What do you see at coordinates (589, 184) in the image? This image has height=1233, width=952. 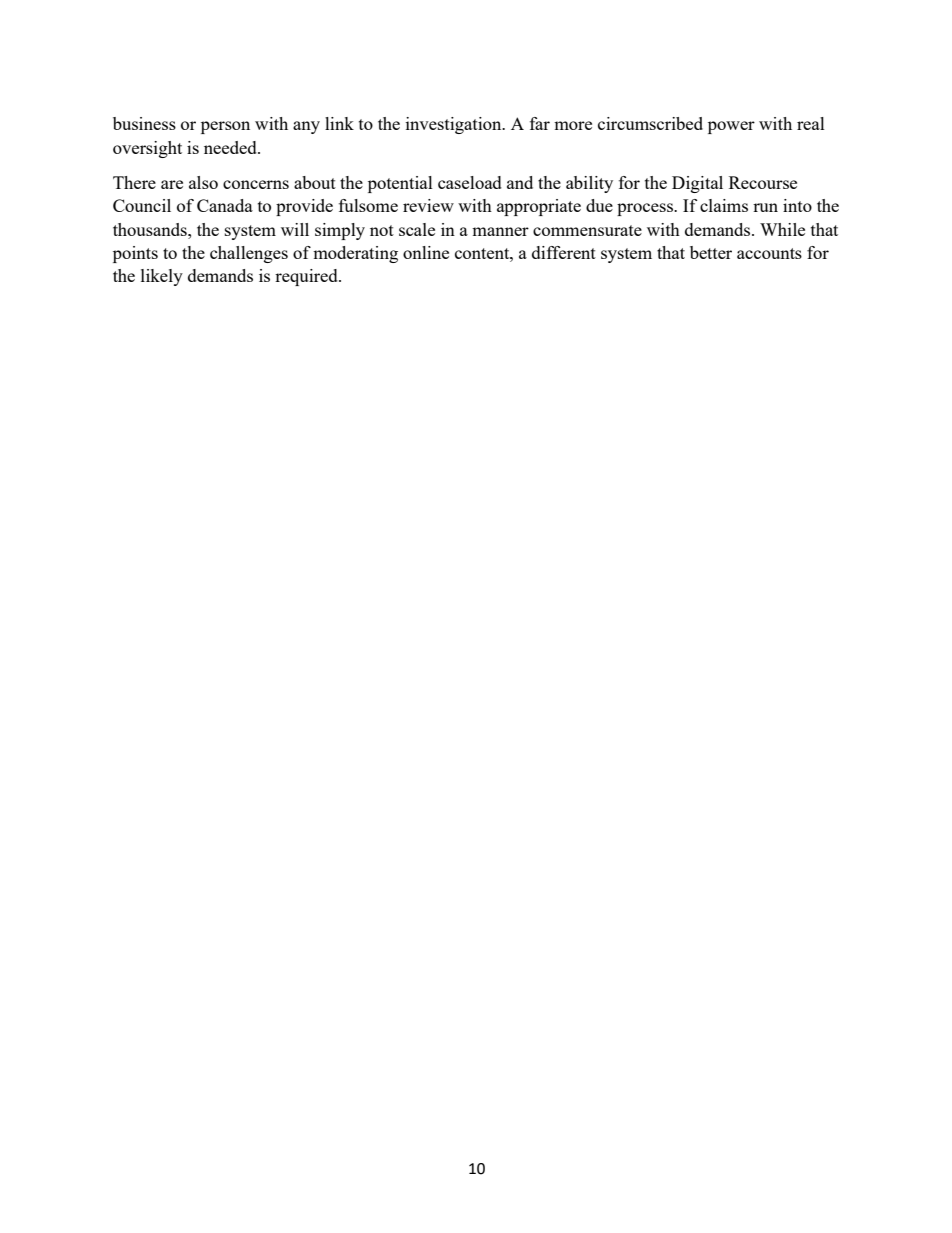 I see `ability` at bounding box center [589, 184].
